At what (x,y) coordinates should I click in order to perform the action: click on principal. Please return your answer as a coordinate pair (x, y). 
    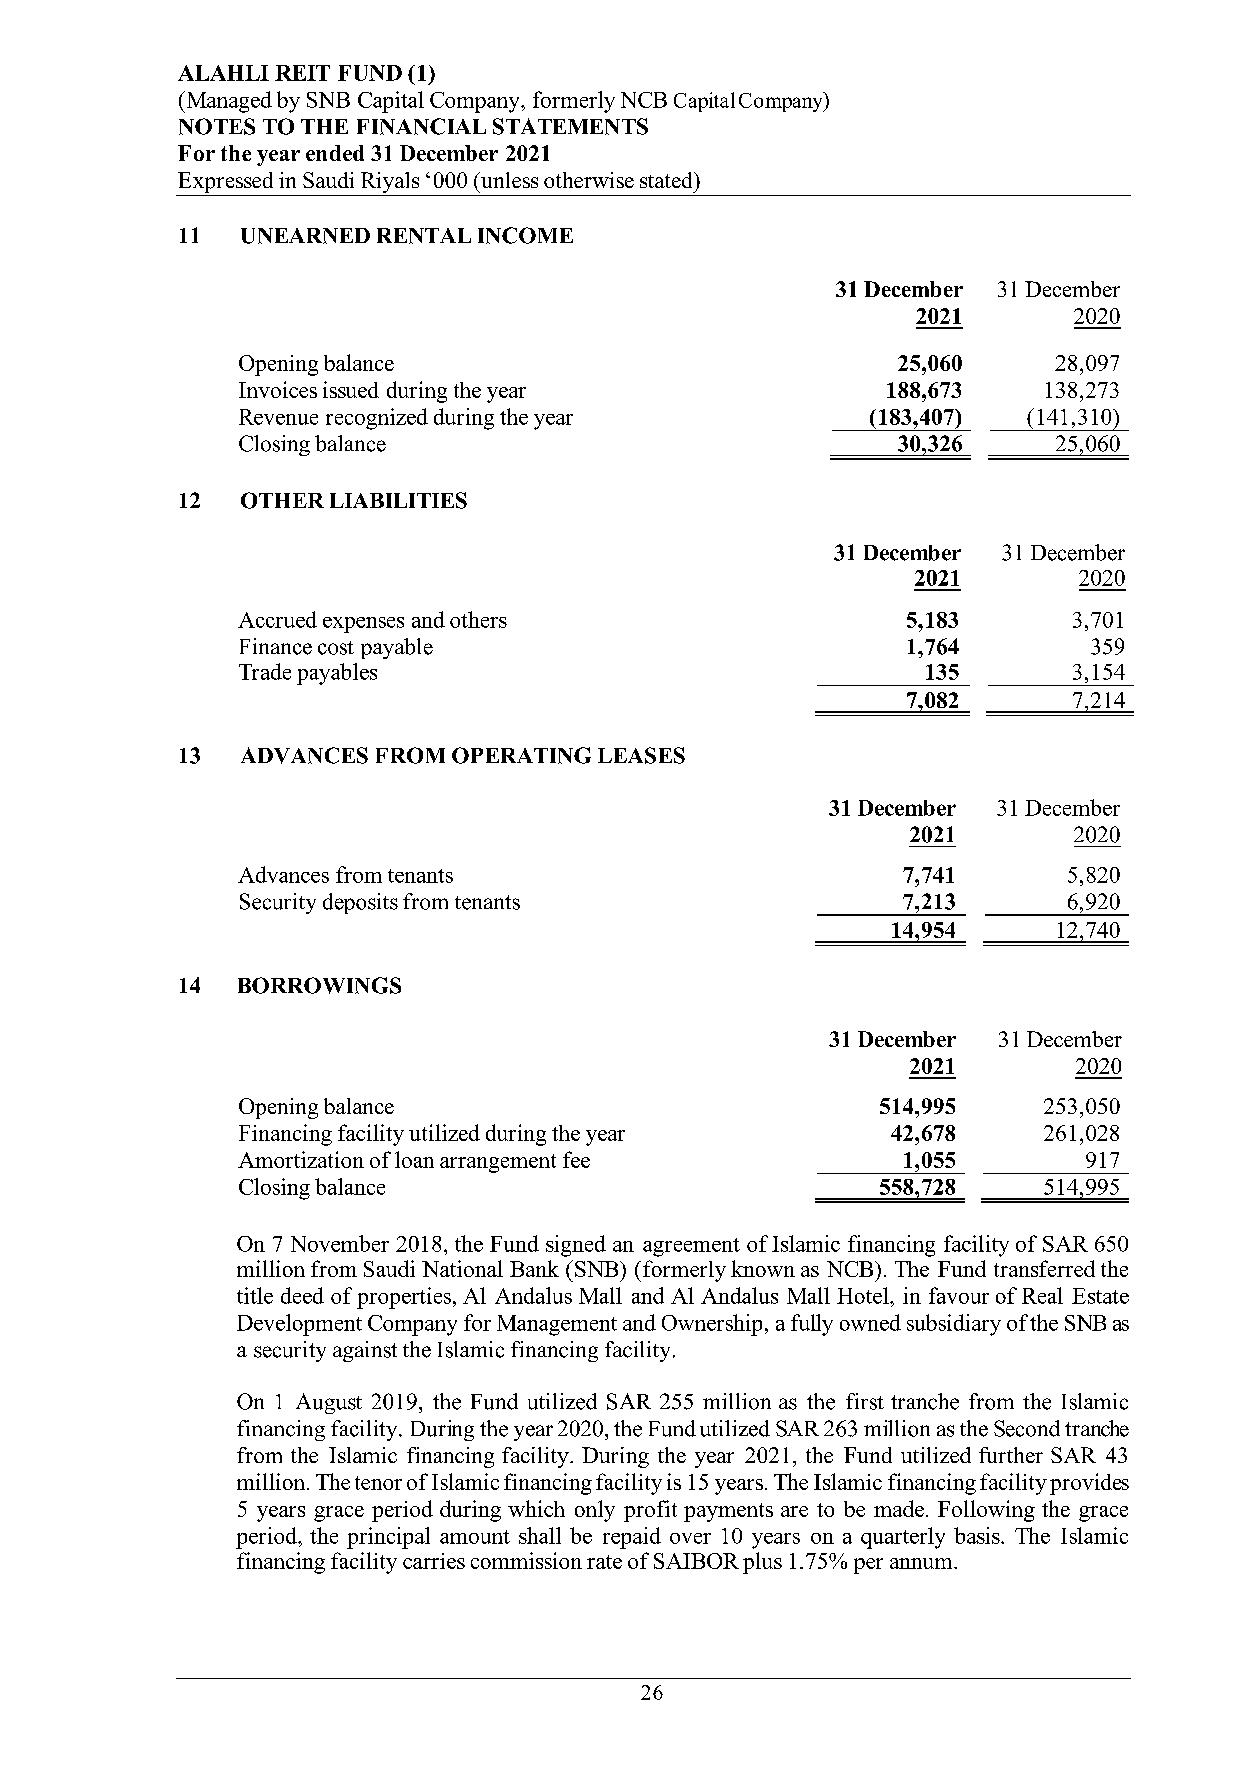
    Looking at the image, I should click on (388, 1538).
